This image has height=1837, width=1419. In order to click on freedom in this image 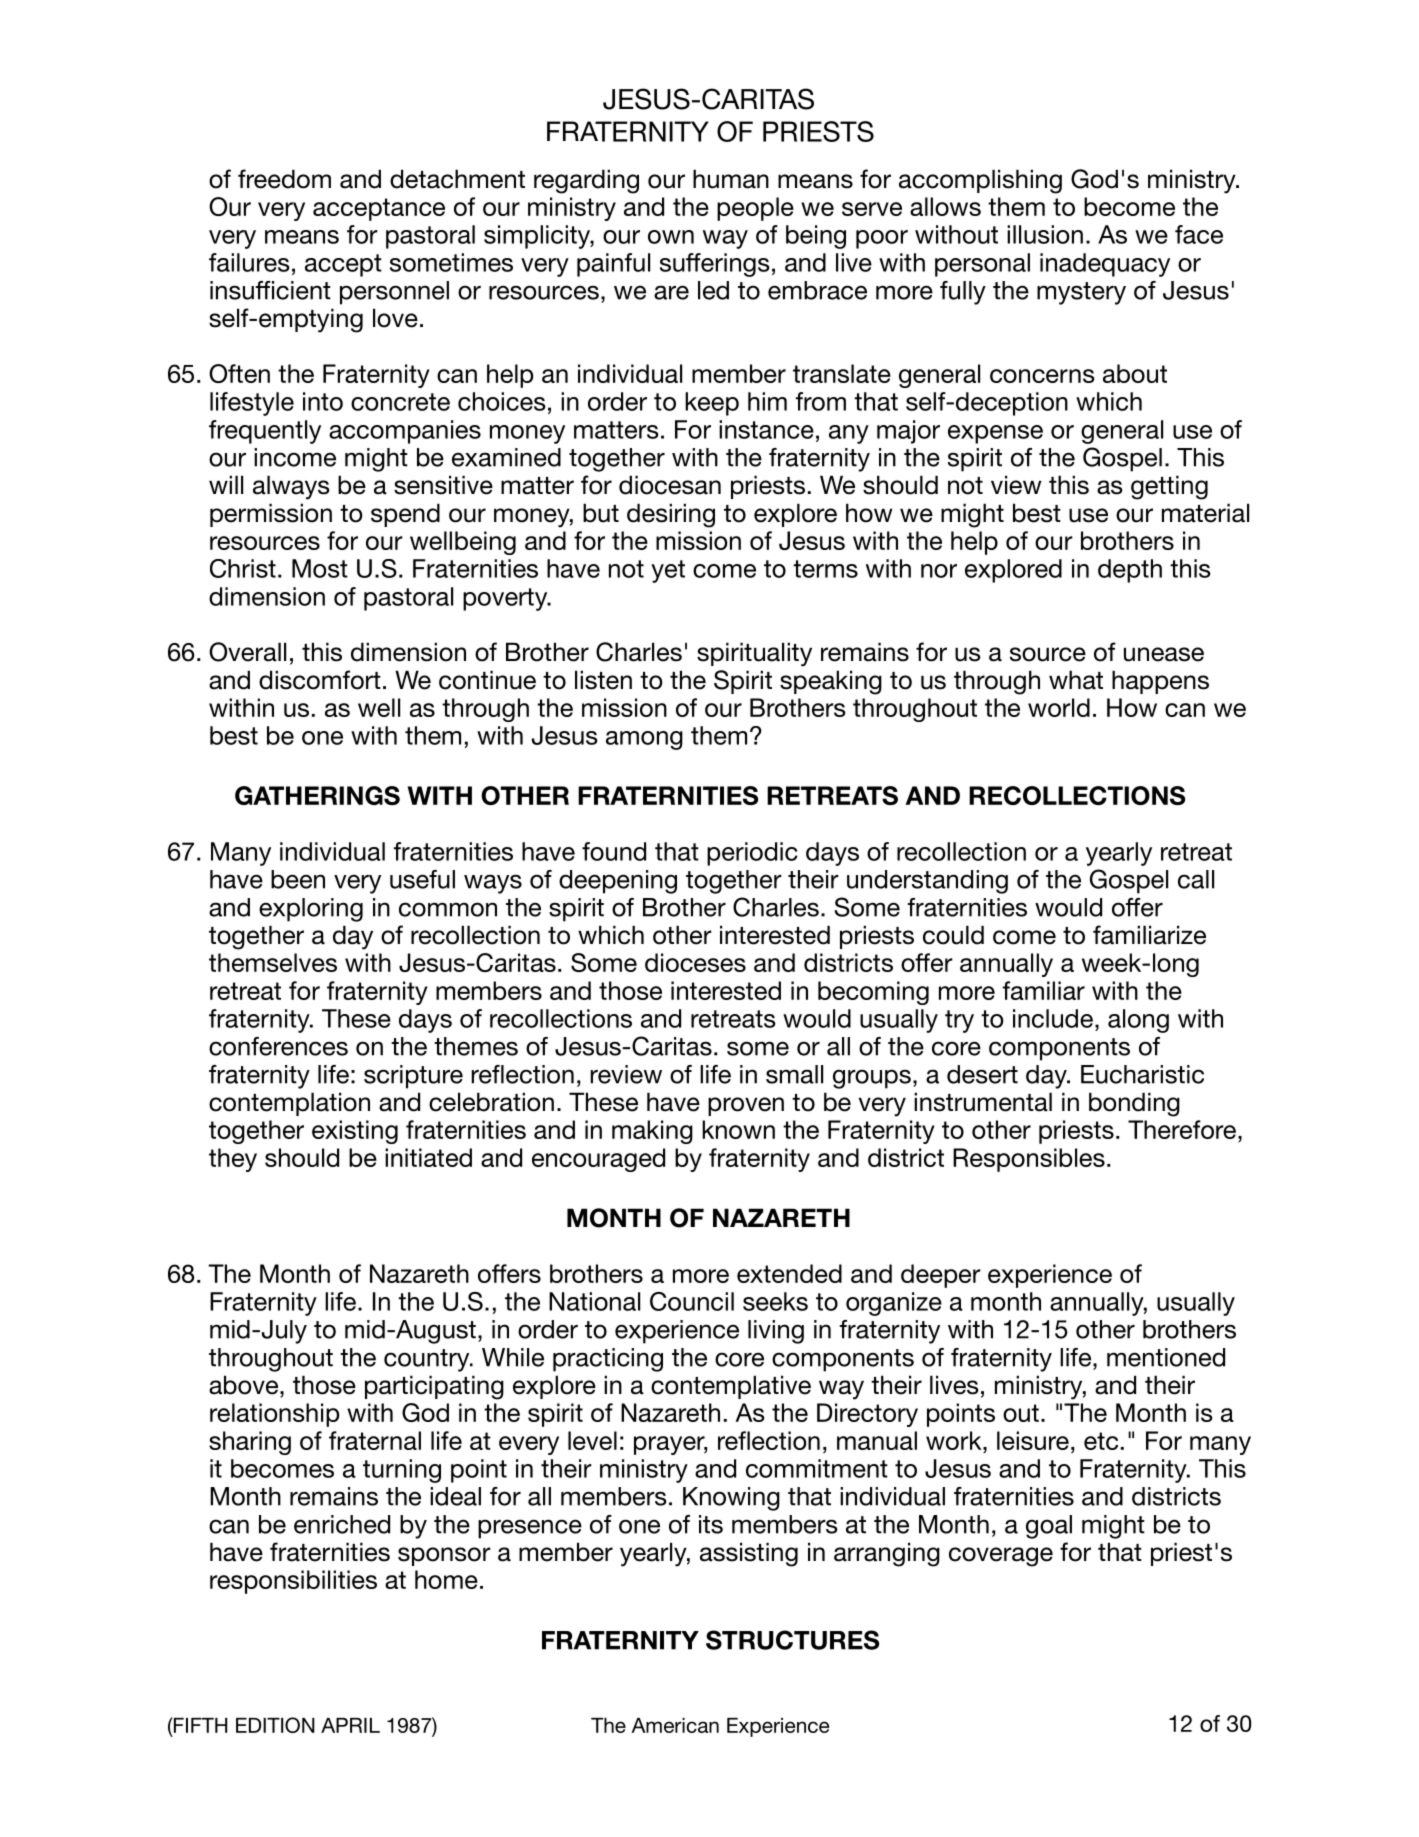, I will do `click(284, 179)`.
